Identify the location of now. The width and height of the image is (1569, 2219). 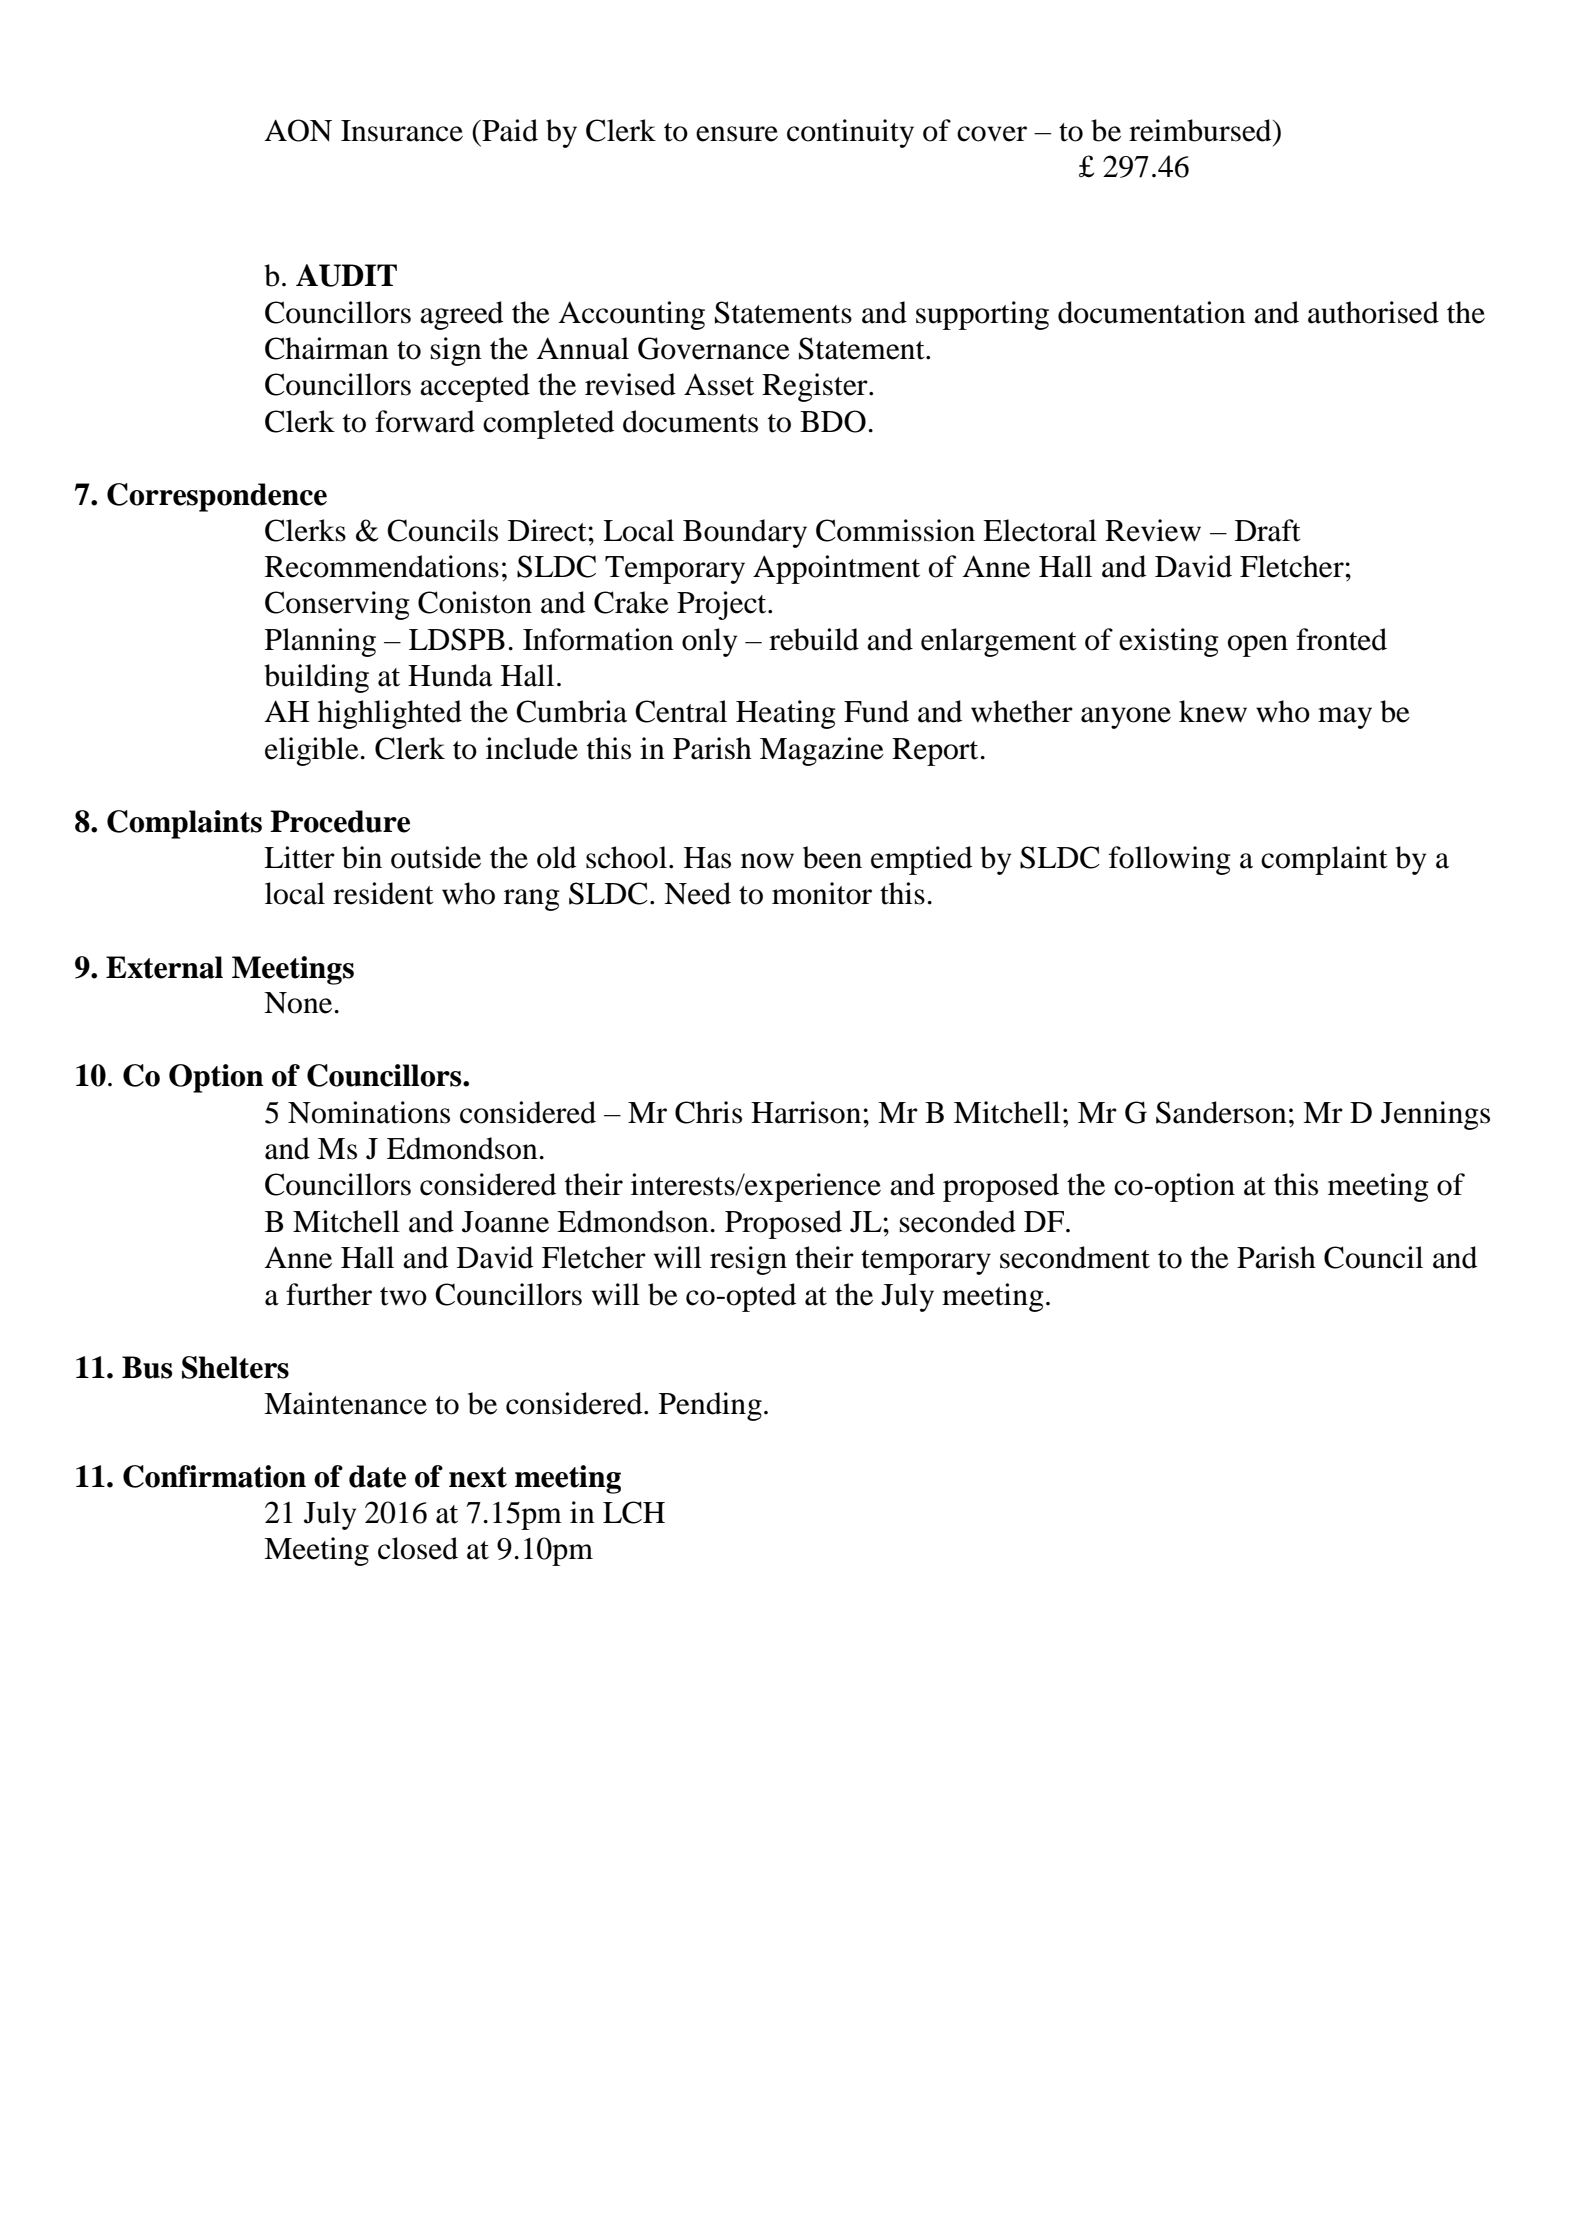
(767, 861).
